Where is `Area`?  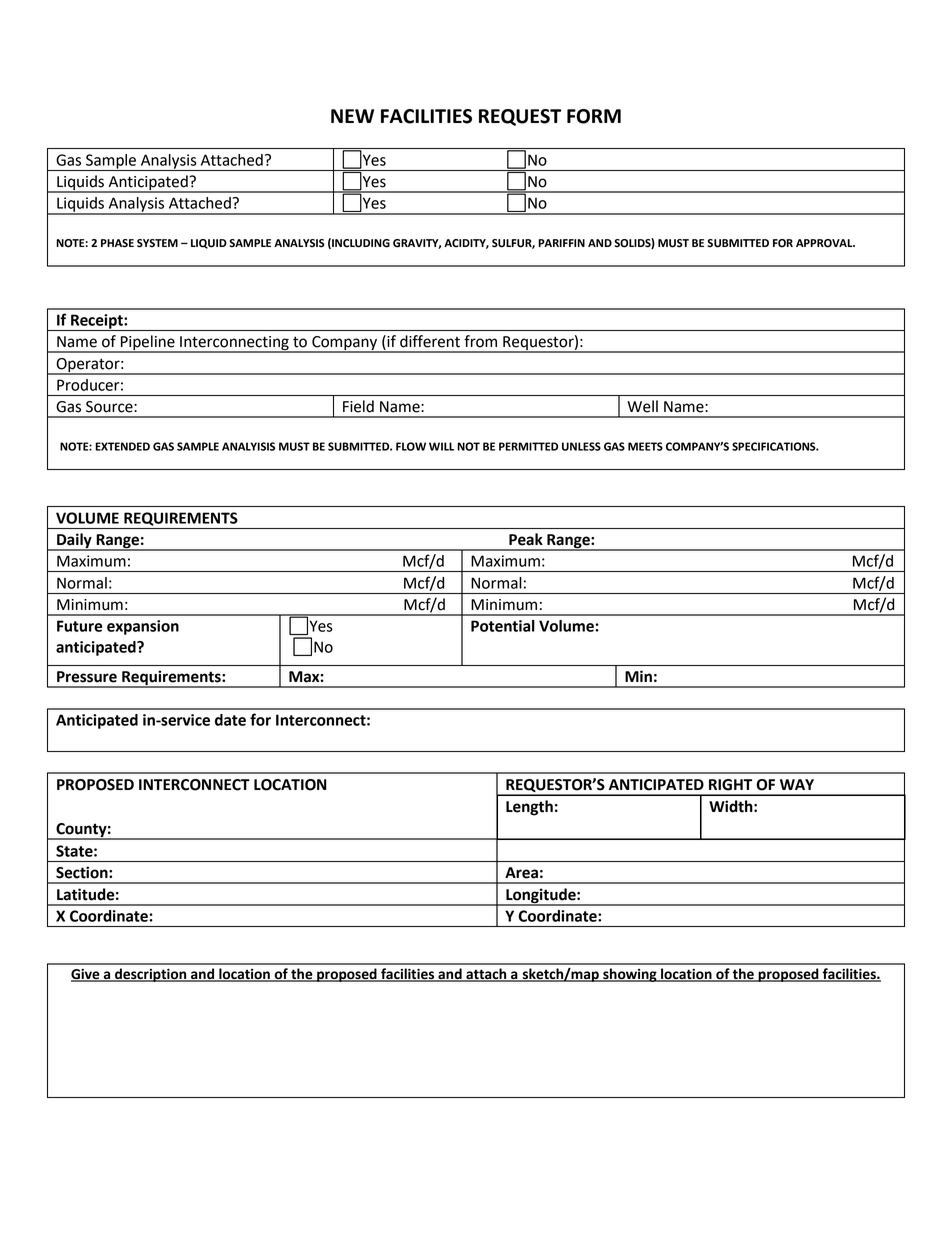
Area is located at coordinates (521, 873).
